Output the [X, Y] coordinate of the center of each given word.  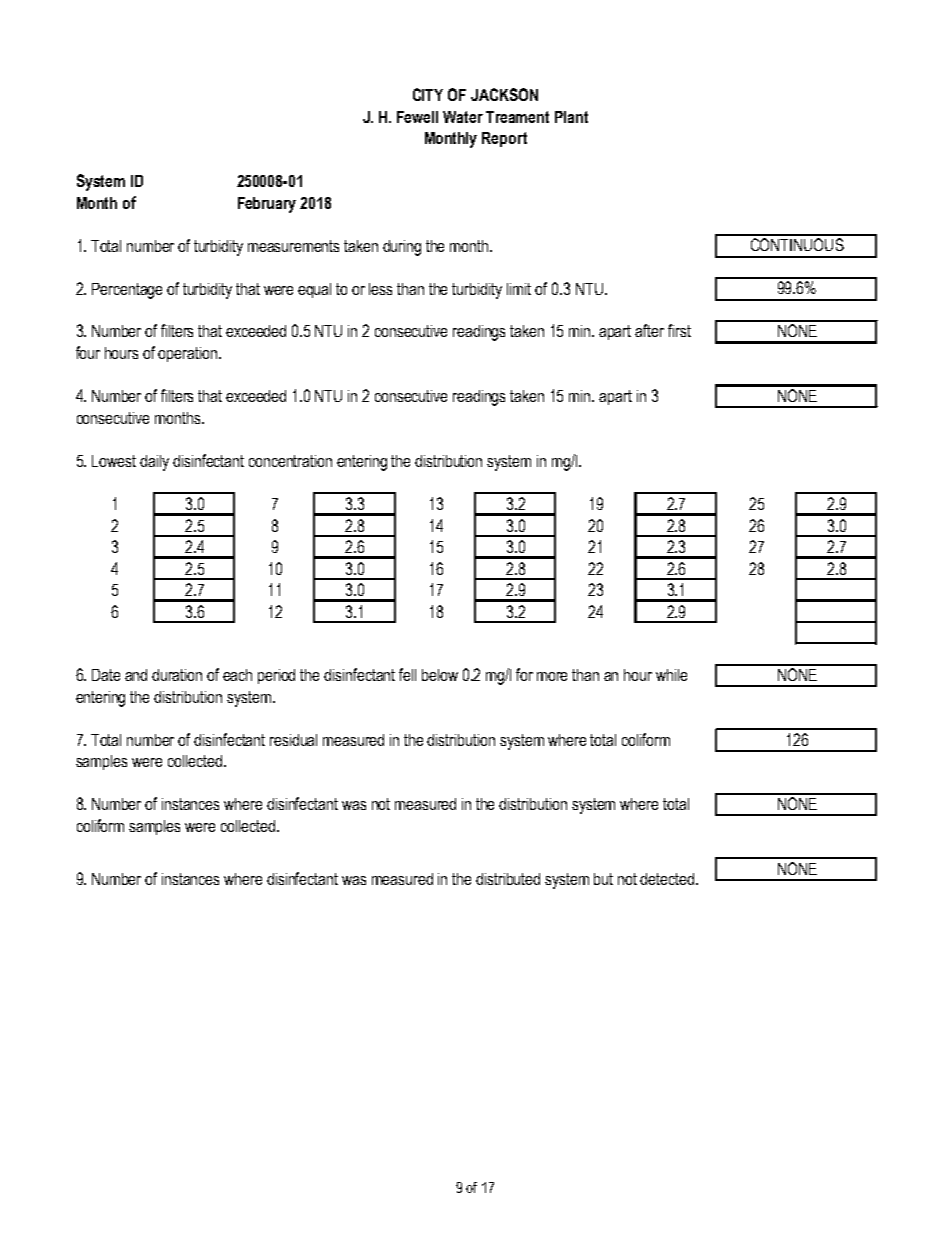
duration [177, 675]
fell [407, 674]
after [649, 330]
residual [293, 740]
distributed [508, 879]
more [552, 676]
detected [668, 879]
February [267, 205]
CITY [428, 94]
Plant [571, 117]
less [380, 289]
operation [189, 354]
